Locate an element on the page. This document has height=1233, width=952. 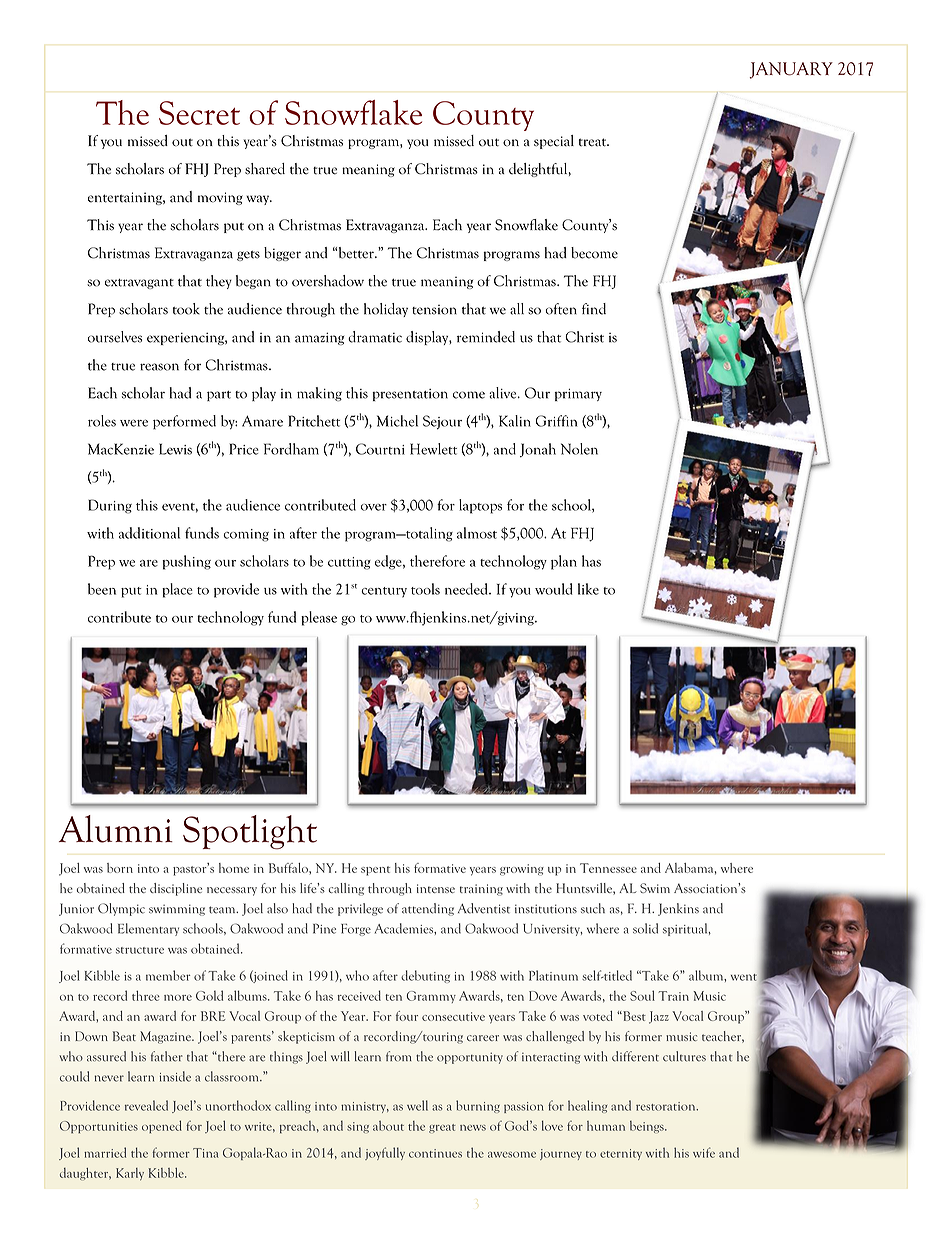
Tennessee is located at coordinates (608, 868).
